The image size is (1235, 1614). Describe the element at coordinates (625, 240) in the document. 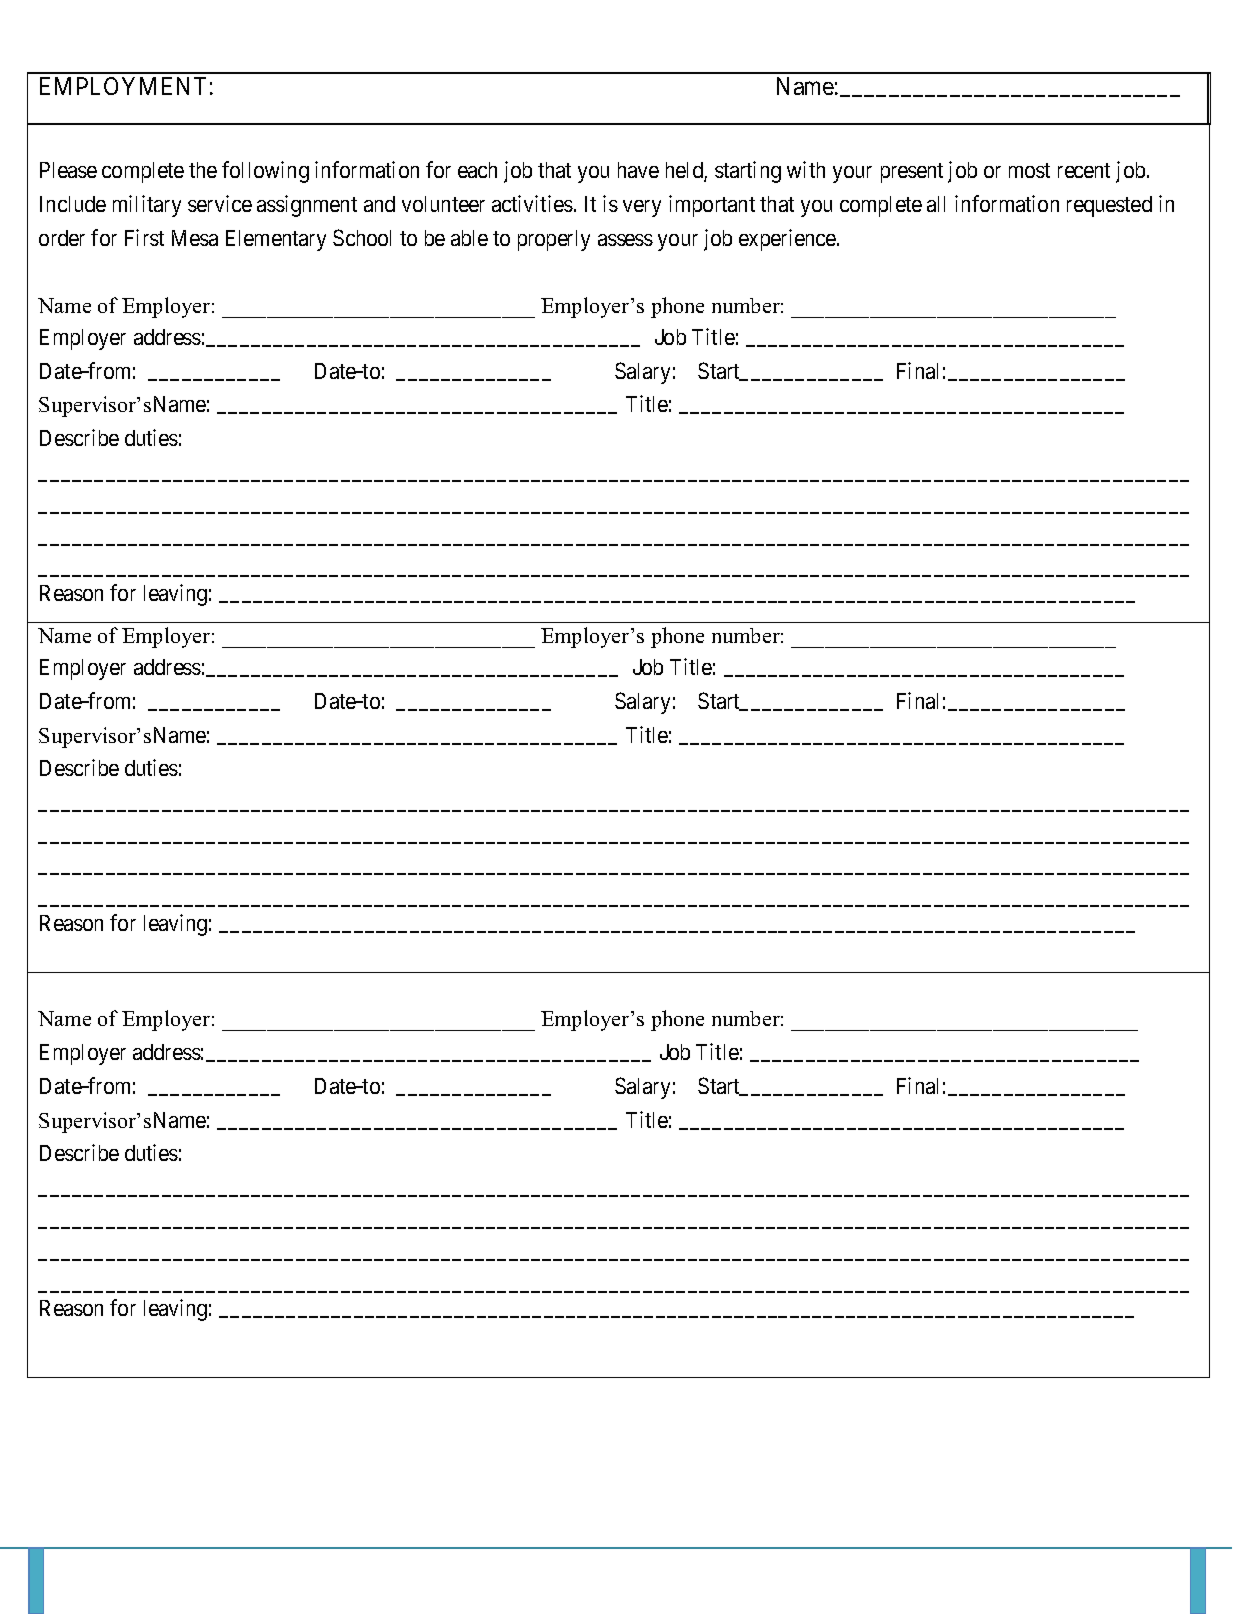

I see `assess` at that location.
